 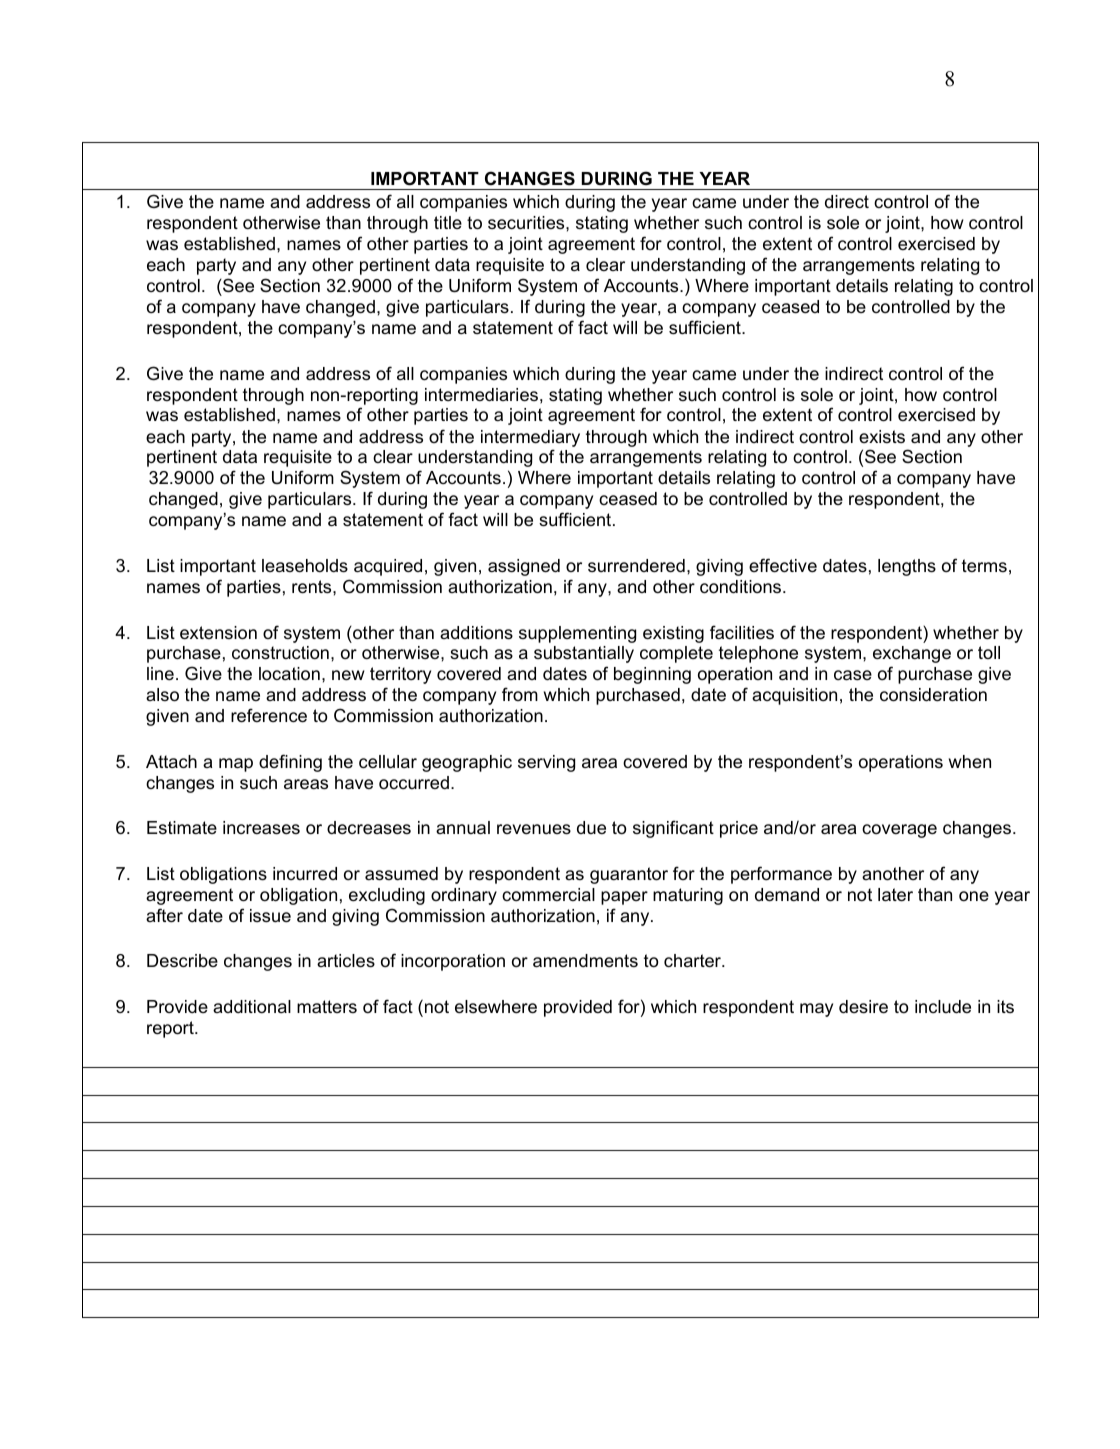 I want to click on exchange, so click(x=912, y=654).
